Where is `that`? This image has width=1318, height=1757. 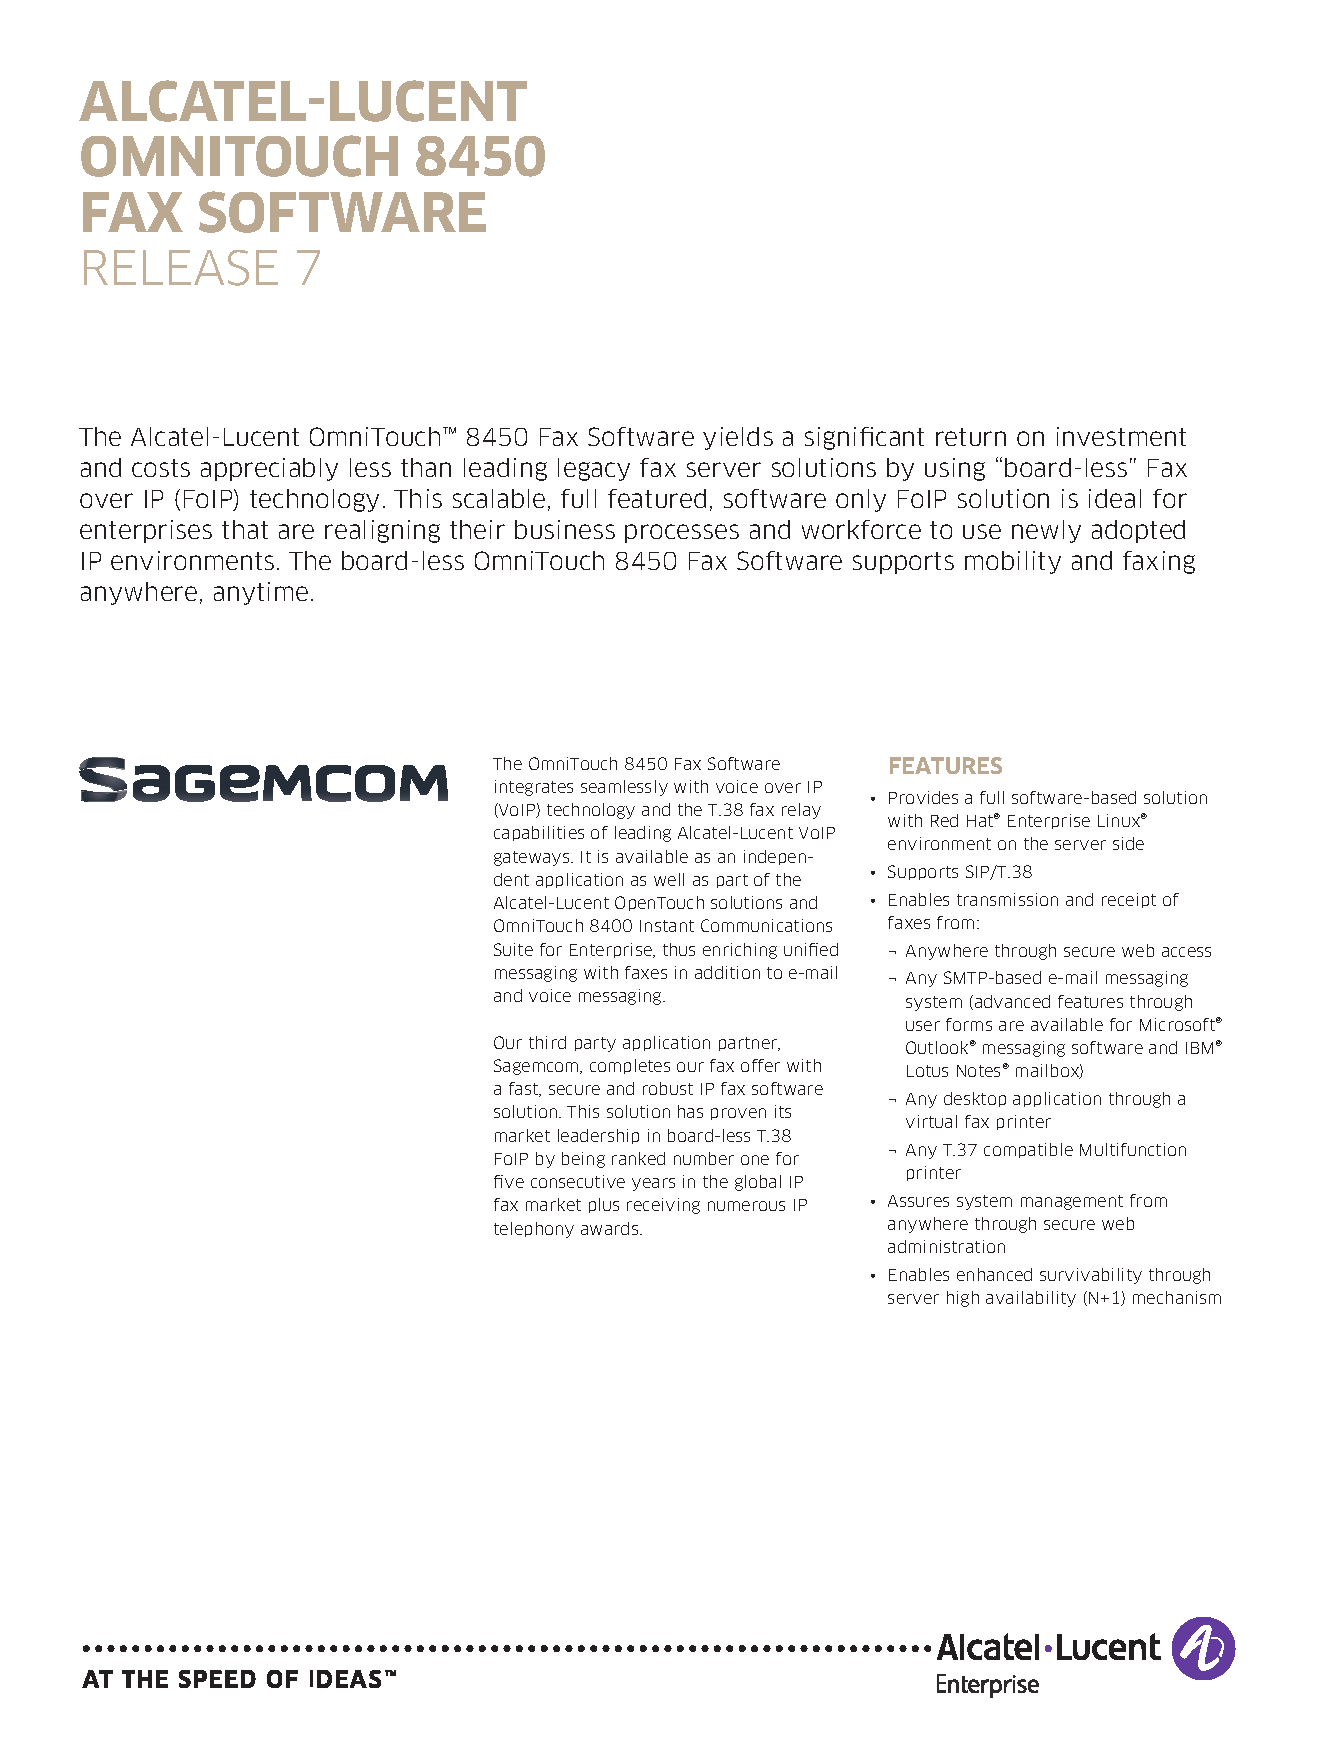 that is located at coordinates (245, 529).
